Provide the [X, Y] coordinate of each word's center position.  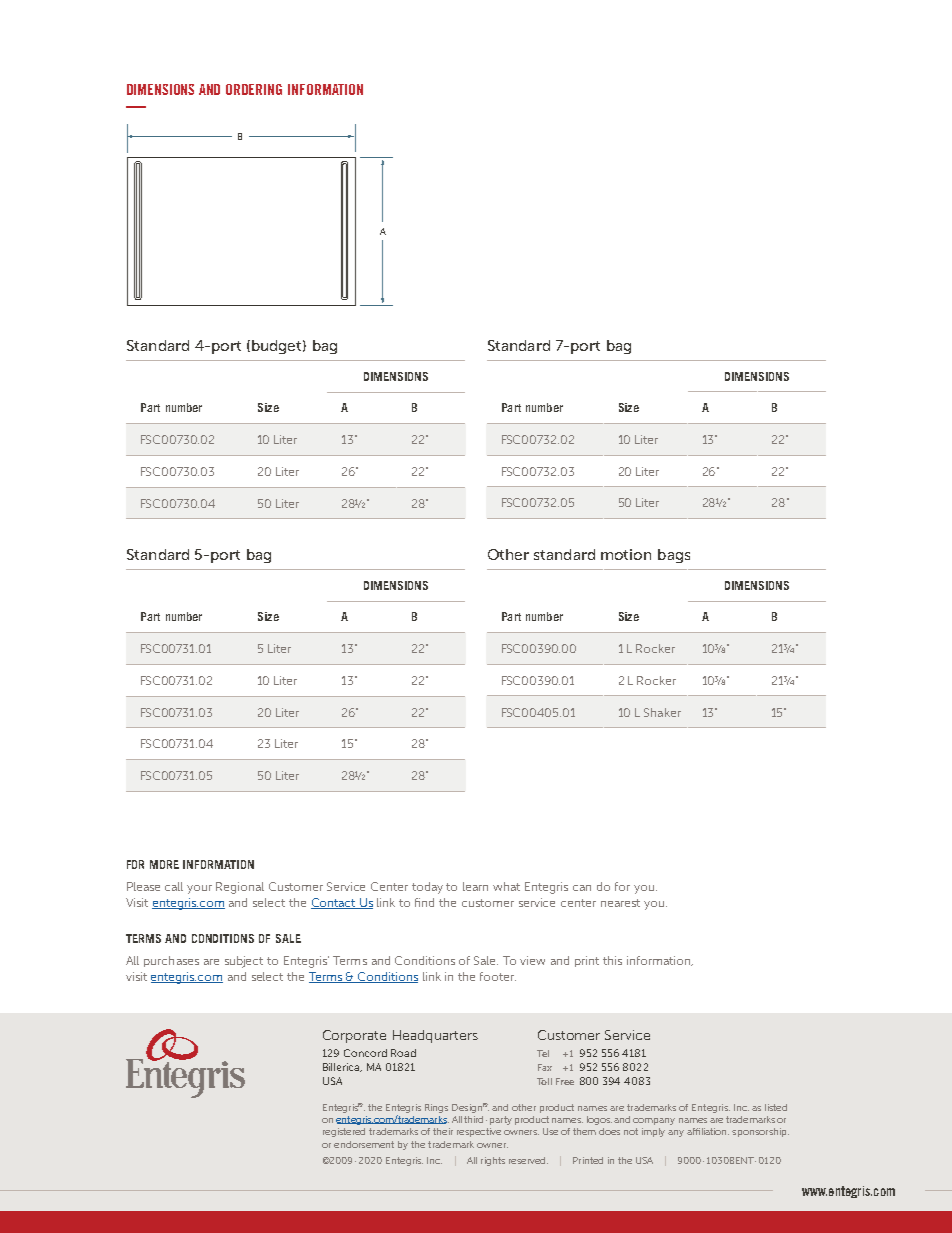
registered [344, 1132]
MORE [164, 864]
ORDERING [254, 89]
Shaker [662, 712]
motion [626, 554]
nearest [620, 903]
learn [475, 886]
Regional [240, 888]
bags [674, 556]
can [582, 888]
